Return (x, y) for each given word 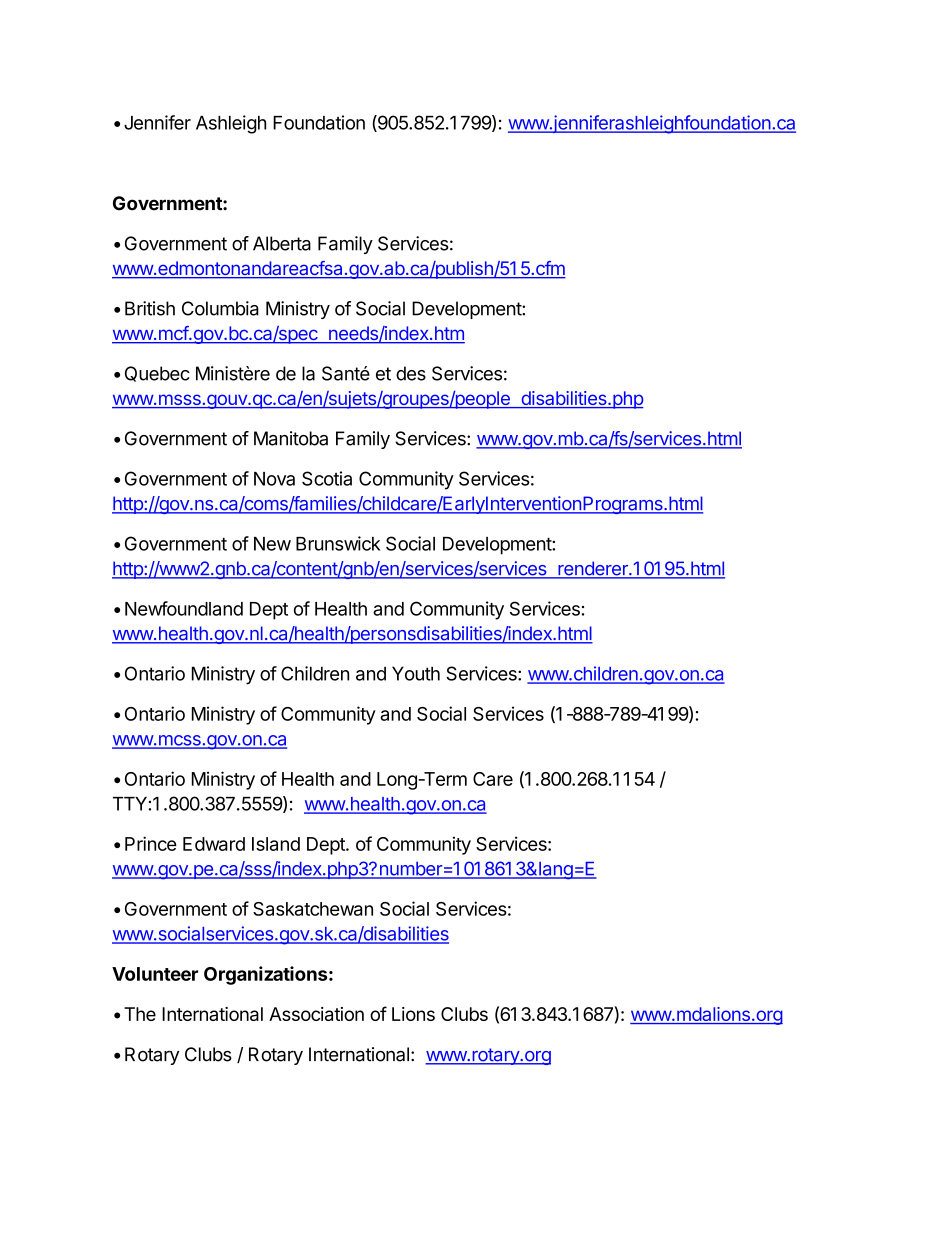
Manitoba (291, 438)
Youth (416, 673)
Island (276, 844)
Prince (151, 843)
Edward (214, 844)
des (411, 373)
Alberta (282, 243)
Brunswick (338, 543)
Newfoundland (184, 608)
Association (316, 1014)
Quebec (157, 374)
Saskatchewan (313, 909)
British (150, 308)
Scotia (327, 478)
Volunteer (155, 974)
